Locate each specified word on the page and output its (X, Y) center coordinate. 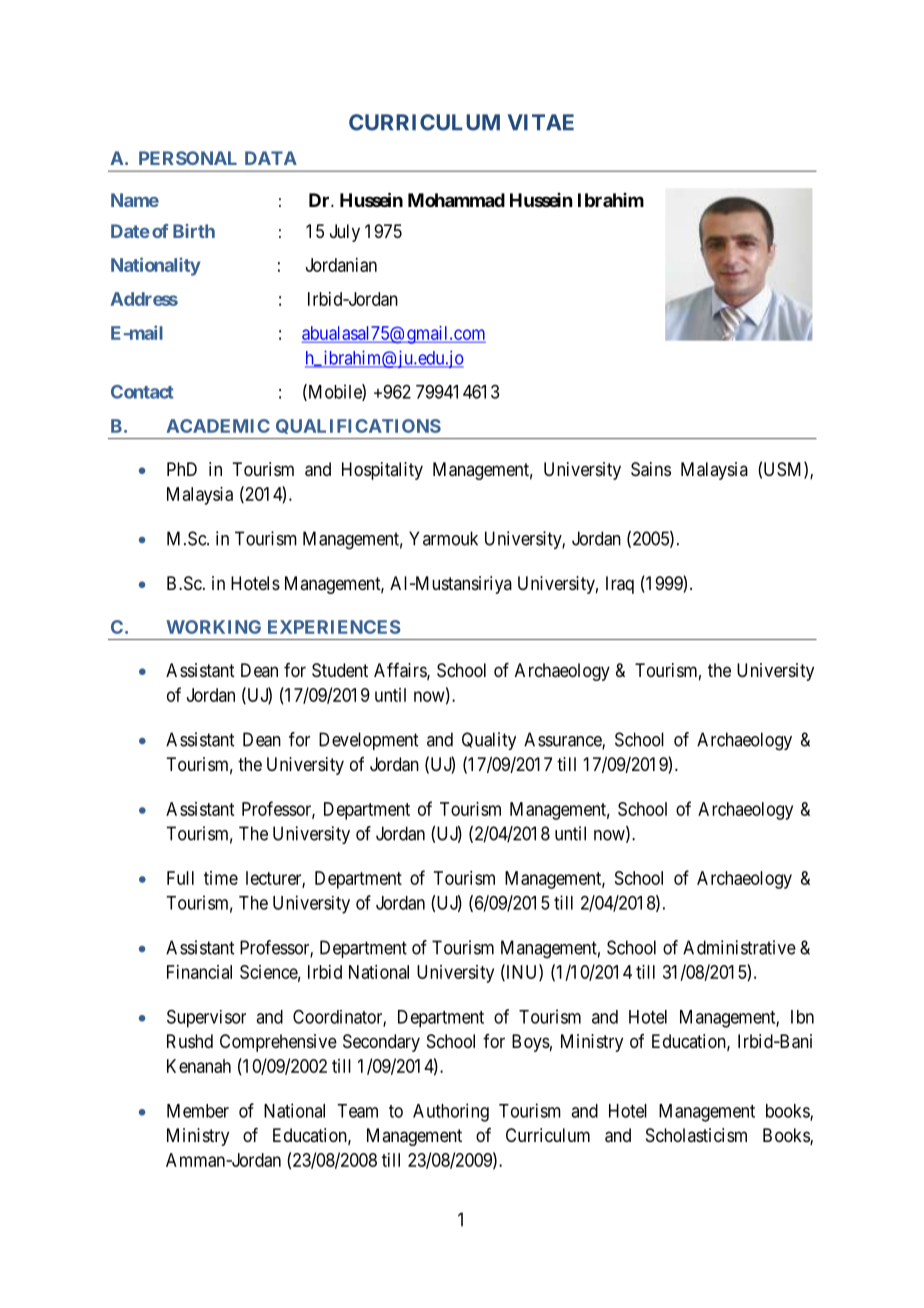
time (221, 878)
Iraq (620, 585)
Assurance (563, 740)
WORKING (213, 627)
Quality (489, 741)
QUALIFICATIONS (358, 426)
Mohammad (456, 200)
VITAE (541, 122)
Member (198, 1111)
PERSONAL (188, 158)
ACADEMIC (218, 426)
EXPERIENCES (334, 627)
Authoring (451, 1112)
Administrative (739, 947)
